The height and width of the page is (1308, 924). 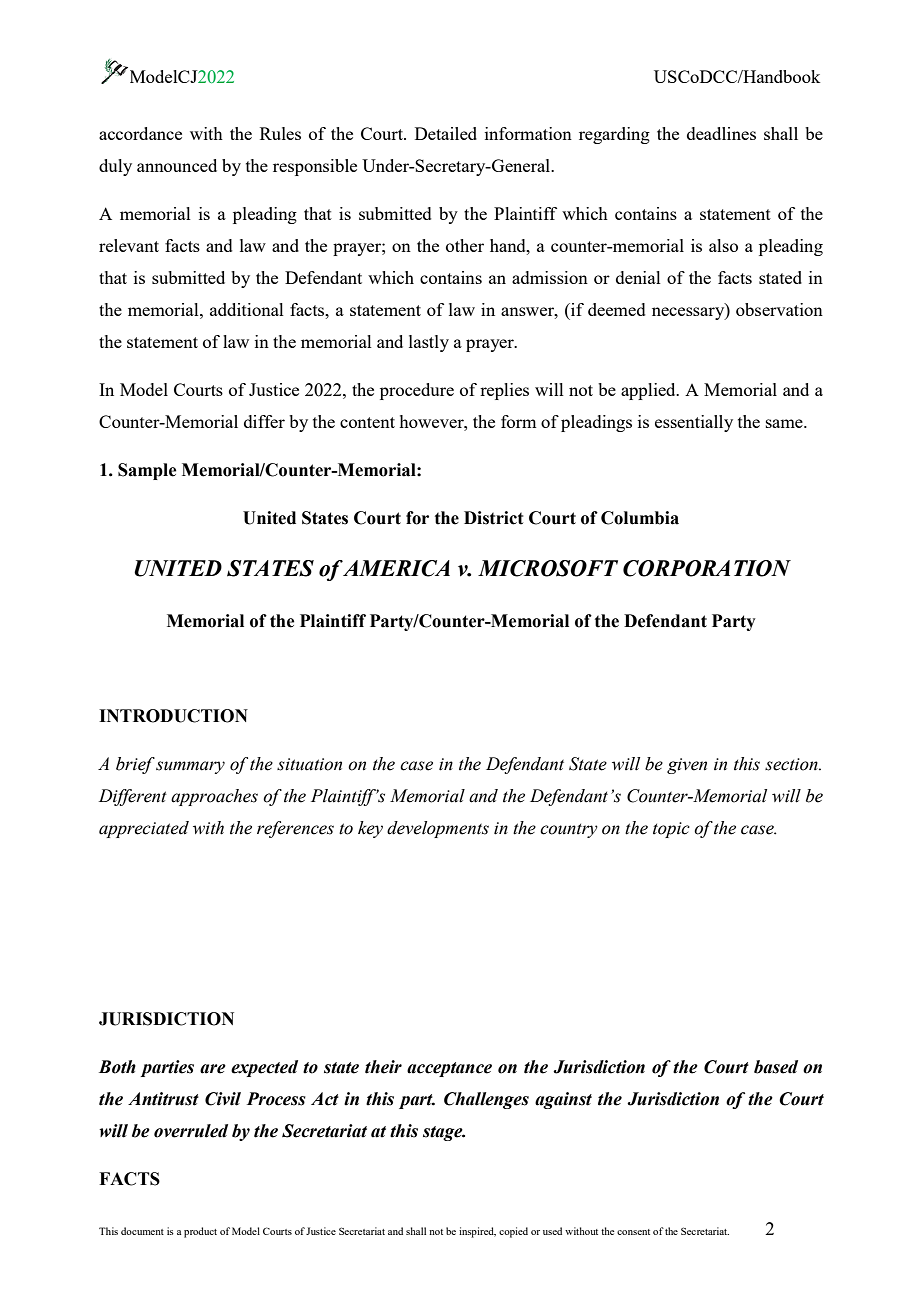 What do you see at coordinates (200, 1232) in the page?
I see `product` at bounding box center [200, 1232].
